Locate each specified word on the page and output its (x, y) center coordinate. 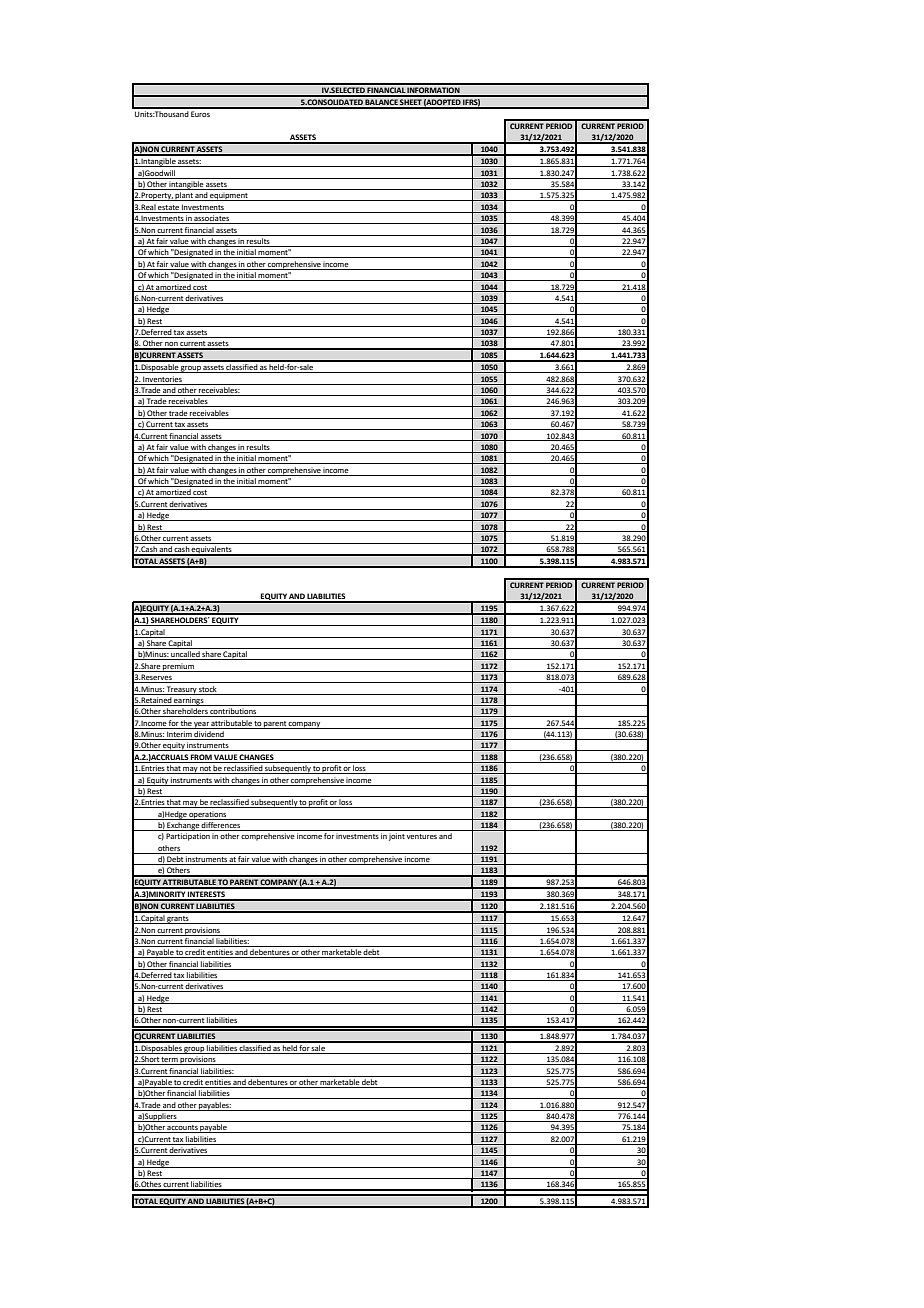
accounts (183, 1129)
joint (397, 837)
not (205, 770)
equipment (229, 196)
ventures (421, 836)
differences (221, 826)
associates (212, 219)
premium (178, 667)
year (202, 725)
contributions (234, 712)
